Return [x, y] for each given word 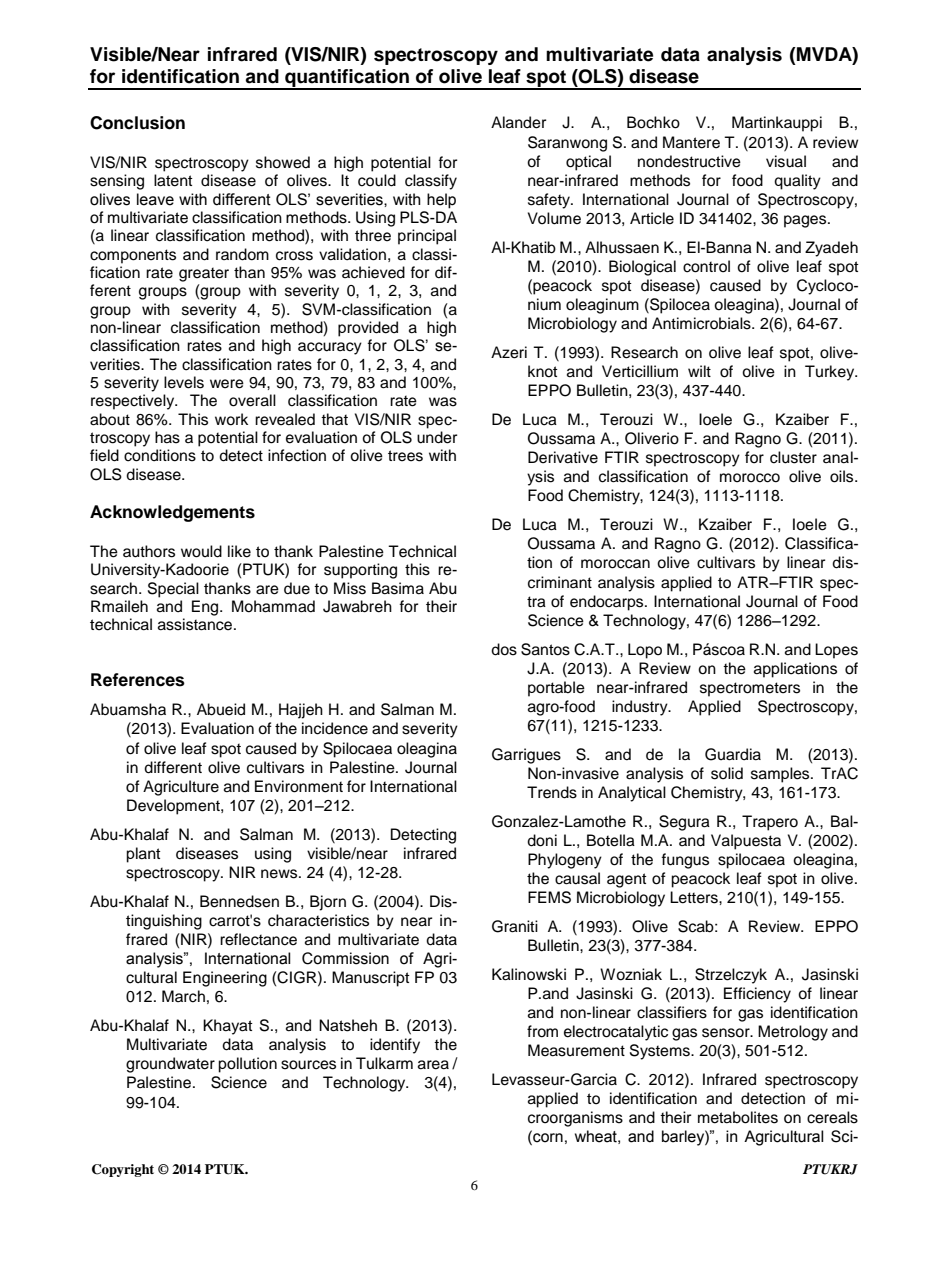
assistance [196, 624]
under [437, 437]
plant [143, 855]
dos [504, 649]
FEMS [549, 897]
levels [184, 382]
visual [786, 161]
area [433, 1065]
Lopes [836, 651]
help [441, 201]
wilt [699, 371]
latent [173, 180]
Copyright [123, 1170]
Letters [695, 897]
